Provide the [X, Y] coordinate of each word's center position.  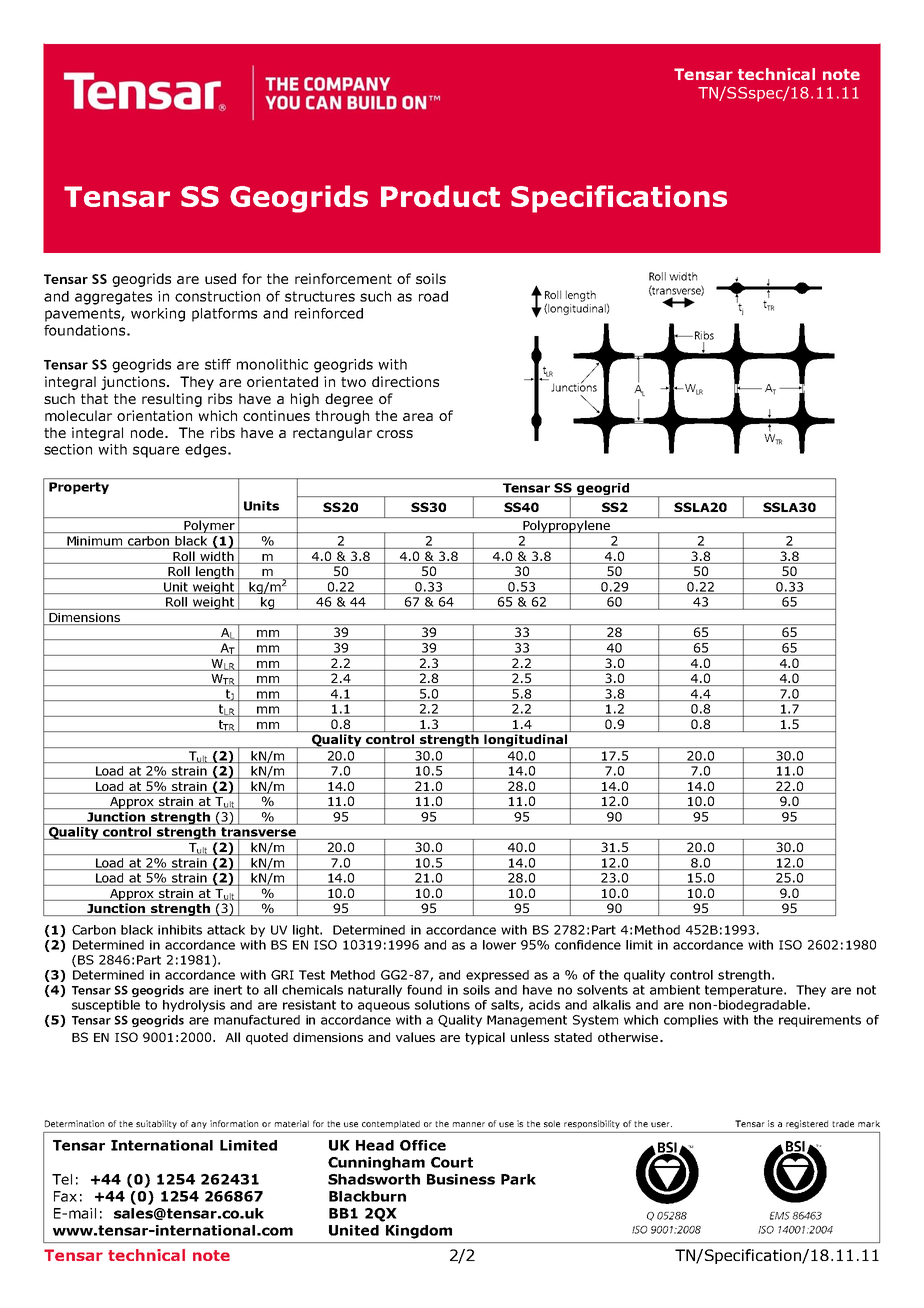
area [418, 417]
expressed [497, 976]
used [220, 278]
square [156, 452]
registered [807, 1124]
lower [499, 945]
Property [79, 488]
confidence [588, 945]
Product [440, 196]
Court [452, 1162]
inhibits [180, 930]
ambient [675, 990]
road [433, 296]
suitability [156, 1124]
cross [395, 434]
